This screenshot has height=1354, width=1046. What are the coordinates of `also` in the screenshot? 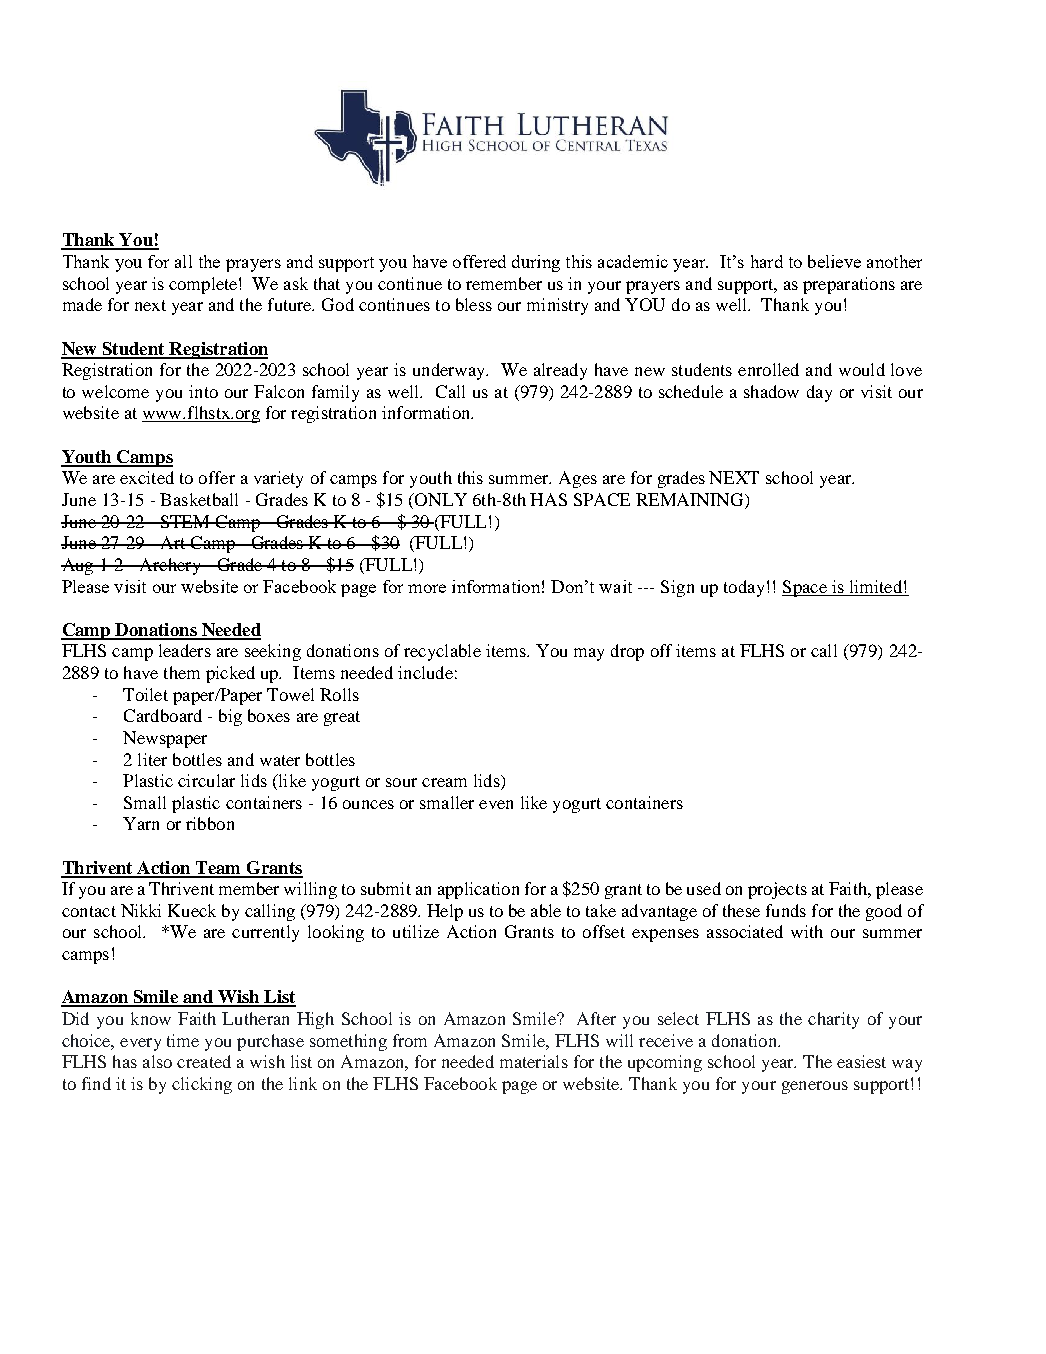 It's located at (157, 1061).
